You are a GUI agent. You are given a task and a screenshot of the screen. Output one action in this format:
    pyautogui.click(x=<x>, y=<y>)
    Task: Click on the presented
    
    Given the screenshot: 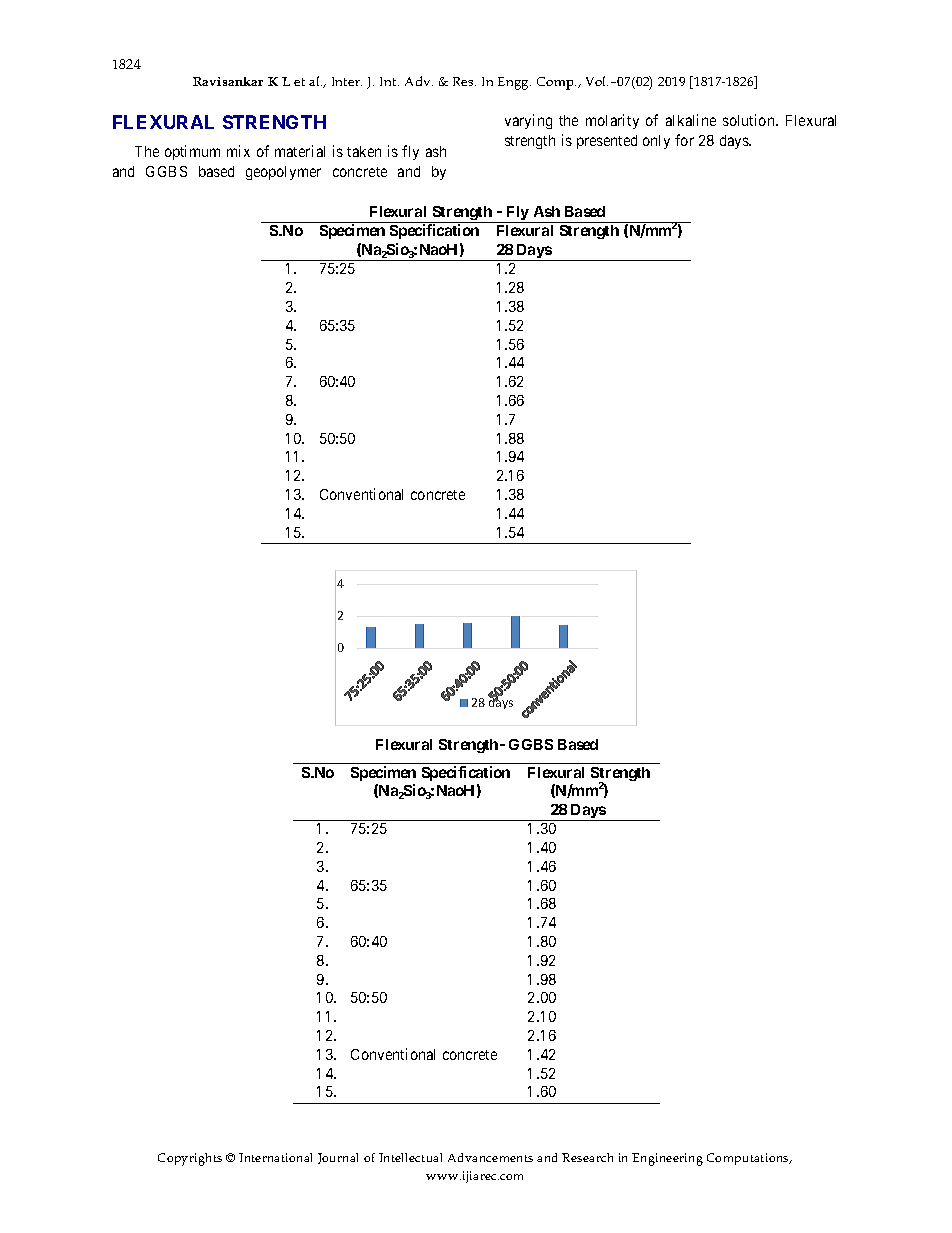 What is the action you would take?
    pyautogui.click(x=607, y=142)
